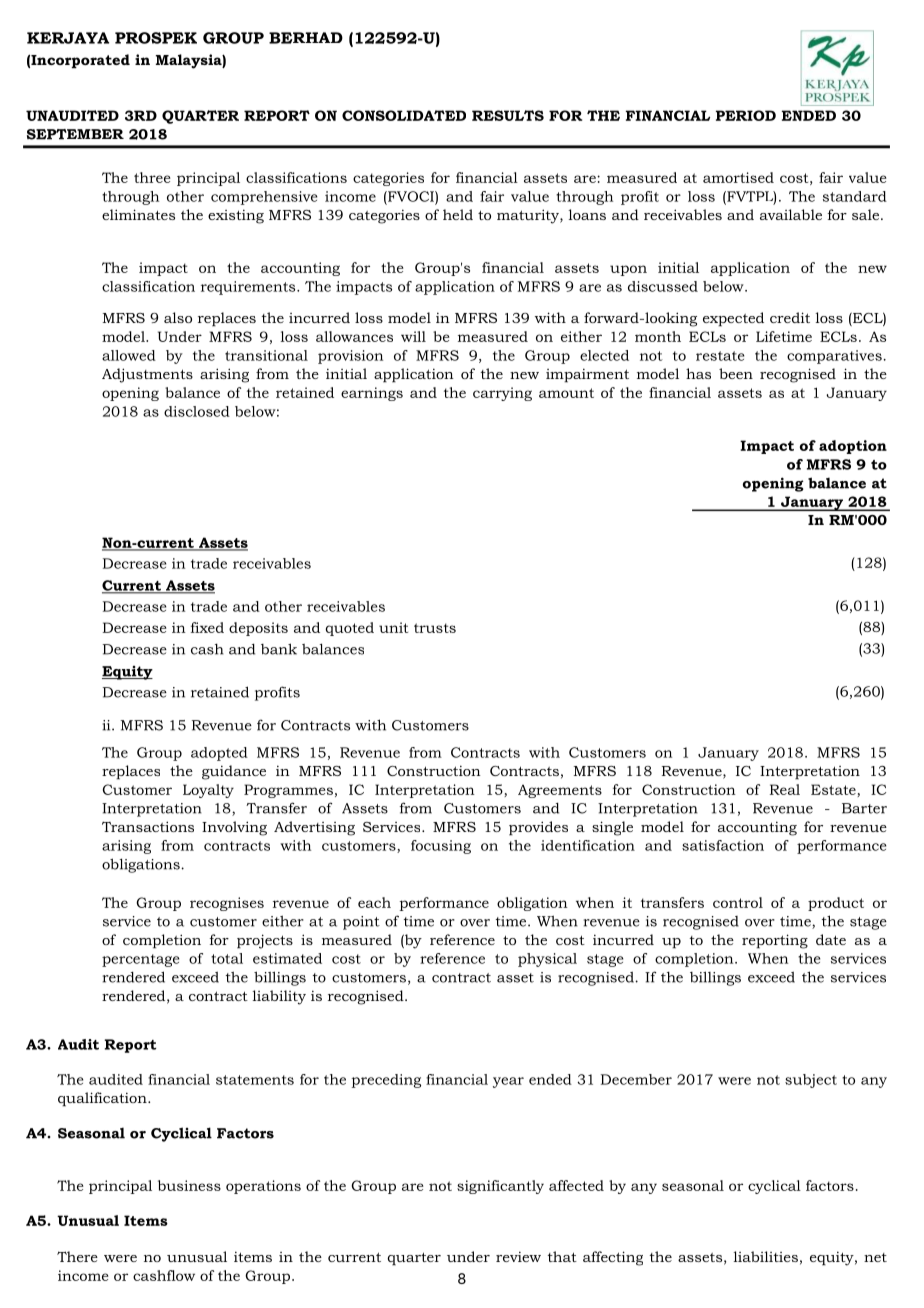 The height and width of the document is (1308, 924). Describe the element at coordinates (790, 317) in the document. I see `credit` at that location.
